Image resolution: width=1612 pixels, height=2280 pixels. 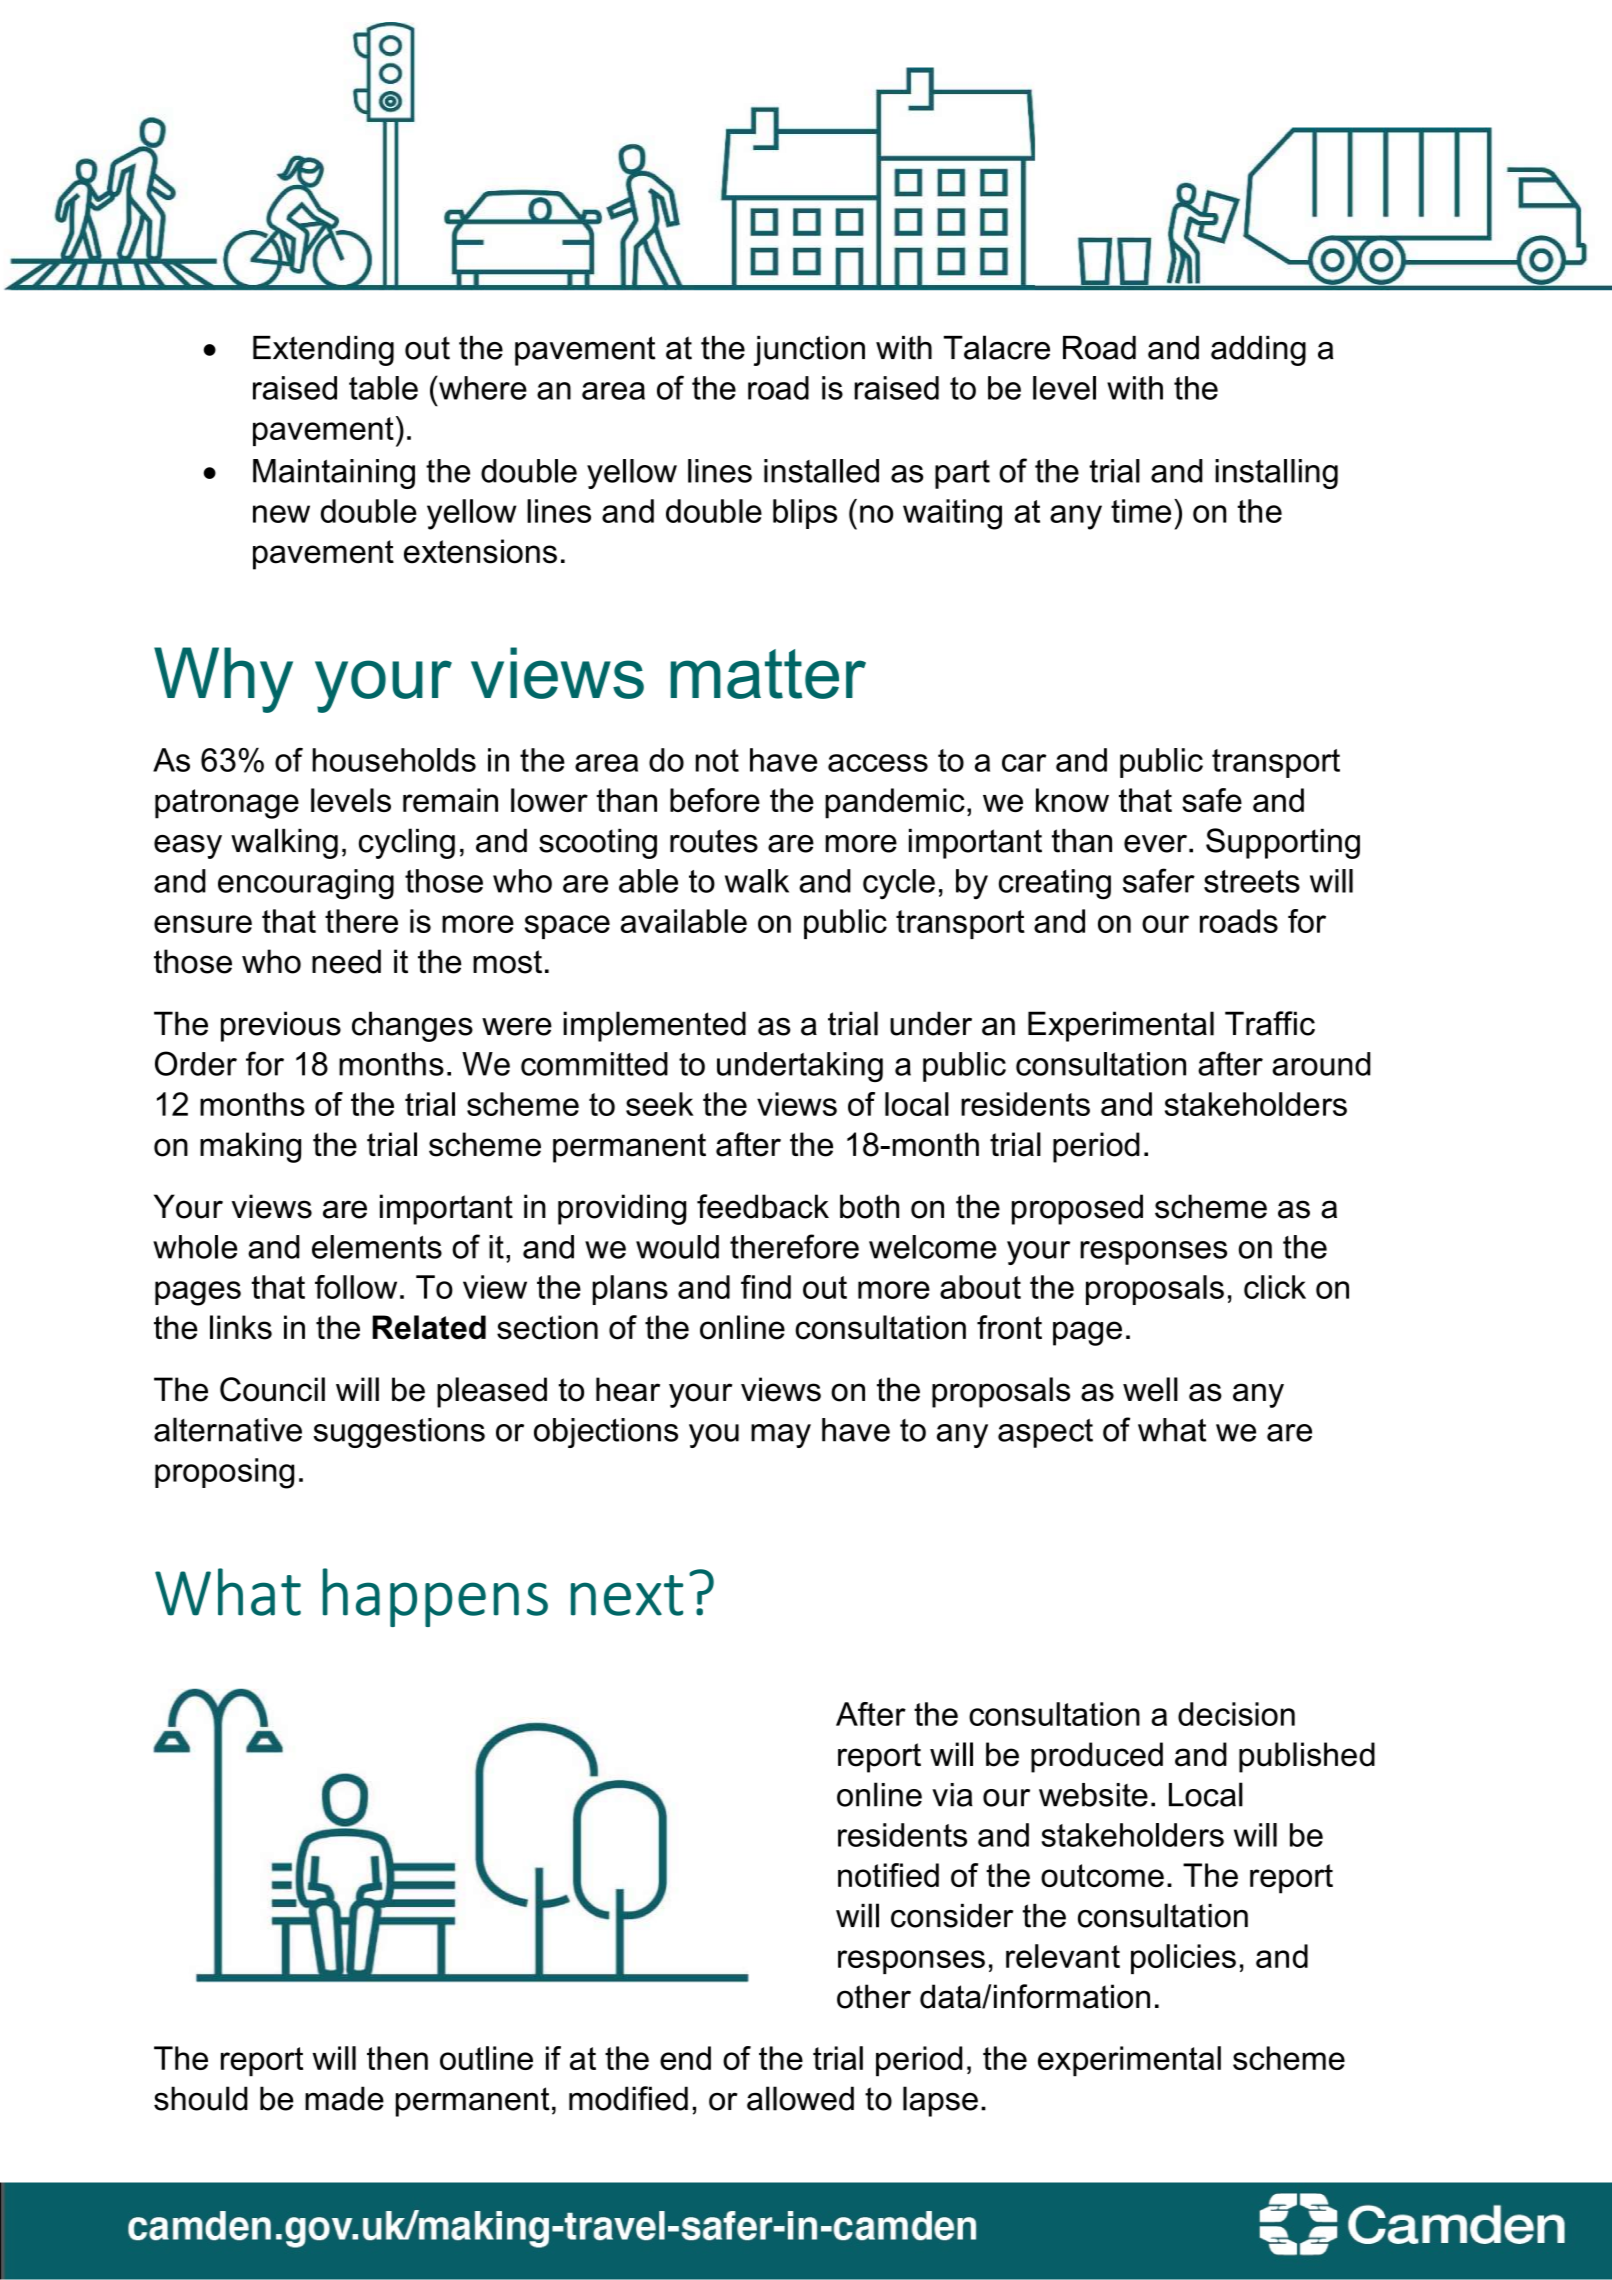 I want to click on proposing, so click(x=224, y=1473).
